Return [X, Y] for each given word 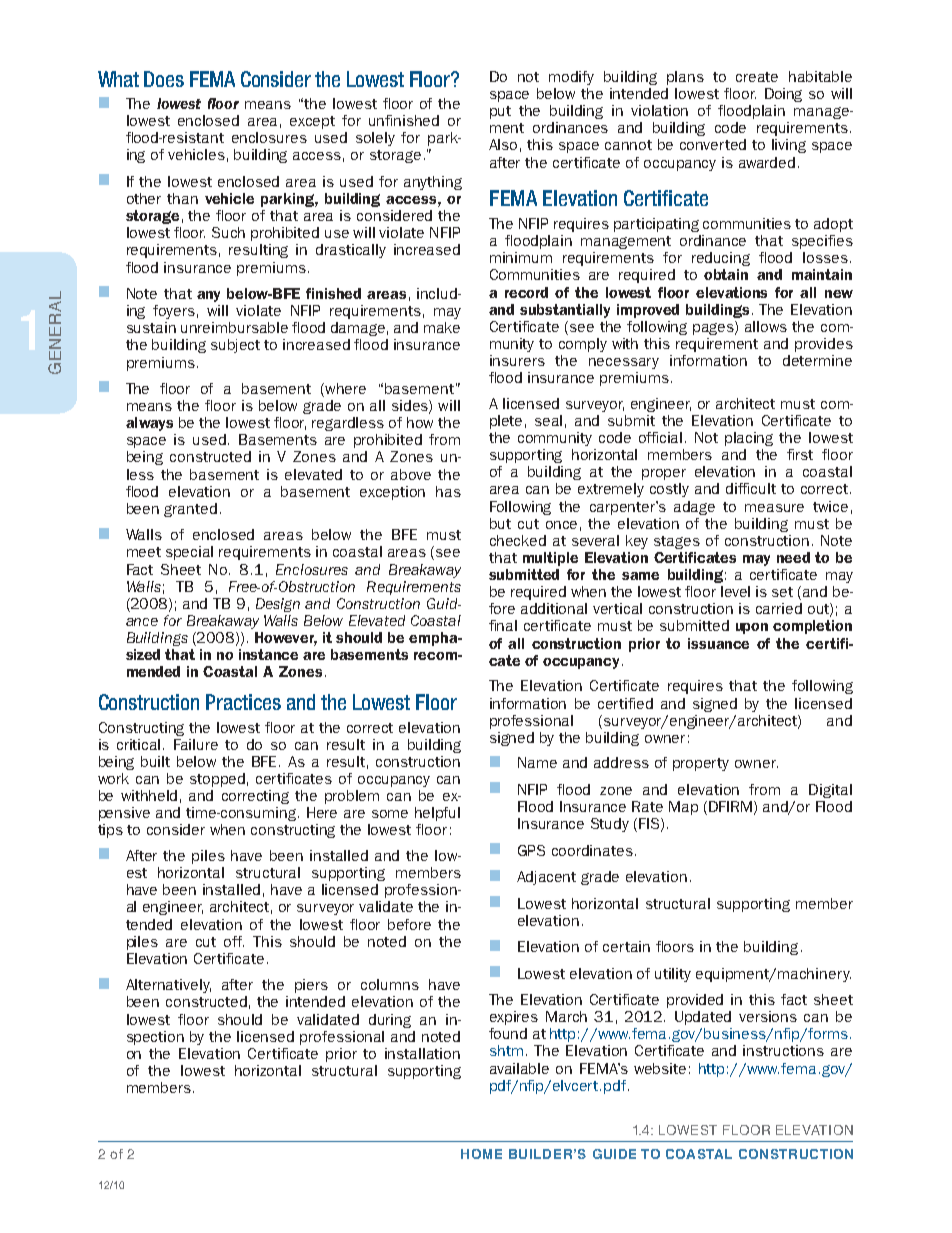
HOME [481, 1154]
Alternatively [168, 986]
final [503, 625]
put [500, 112]
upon [752, 628]
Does [164, 79]
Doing [783, 95]
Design [278, 605]
